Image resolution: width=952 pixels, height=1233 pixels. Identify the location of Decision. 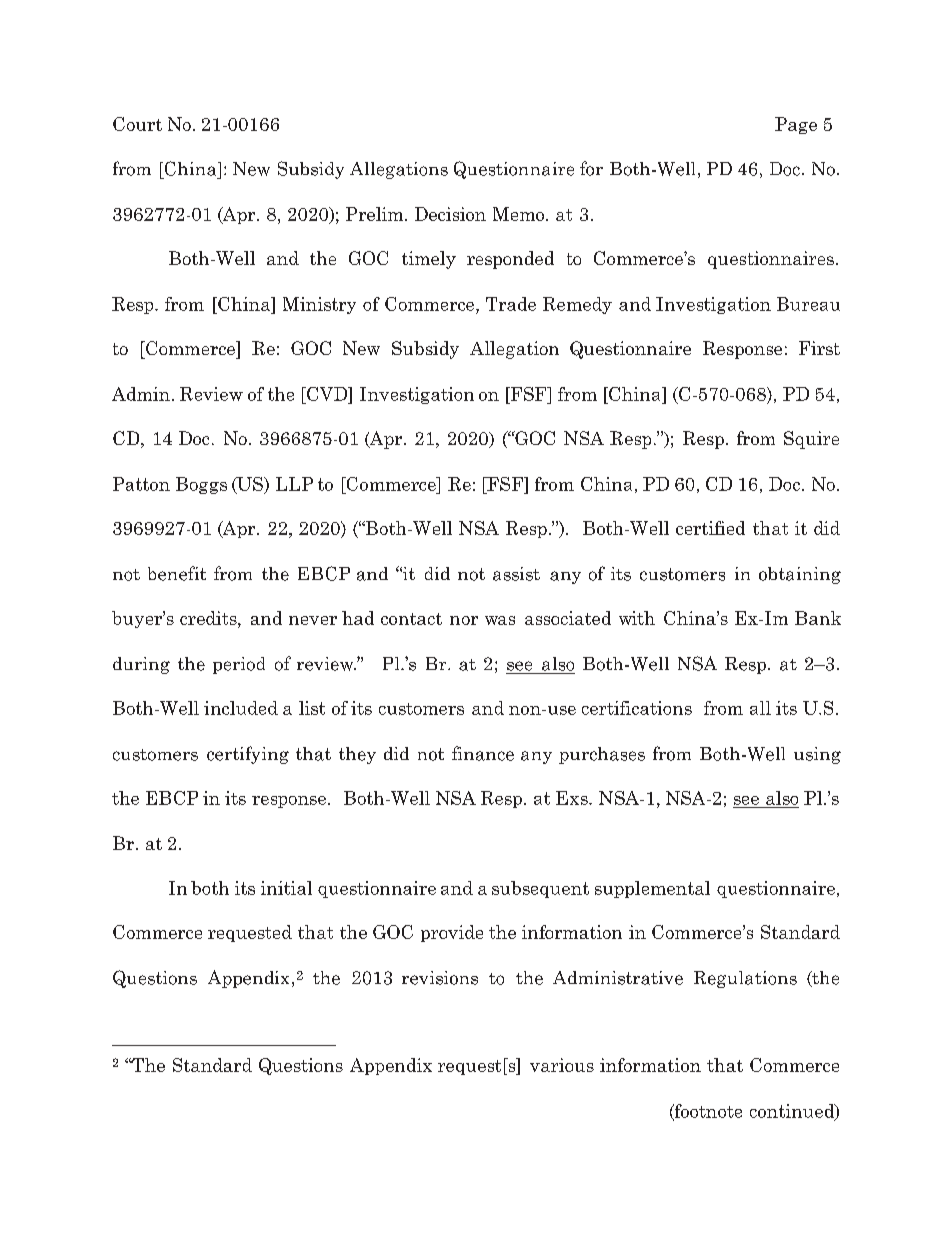
(450, 214).
